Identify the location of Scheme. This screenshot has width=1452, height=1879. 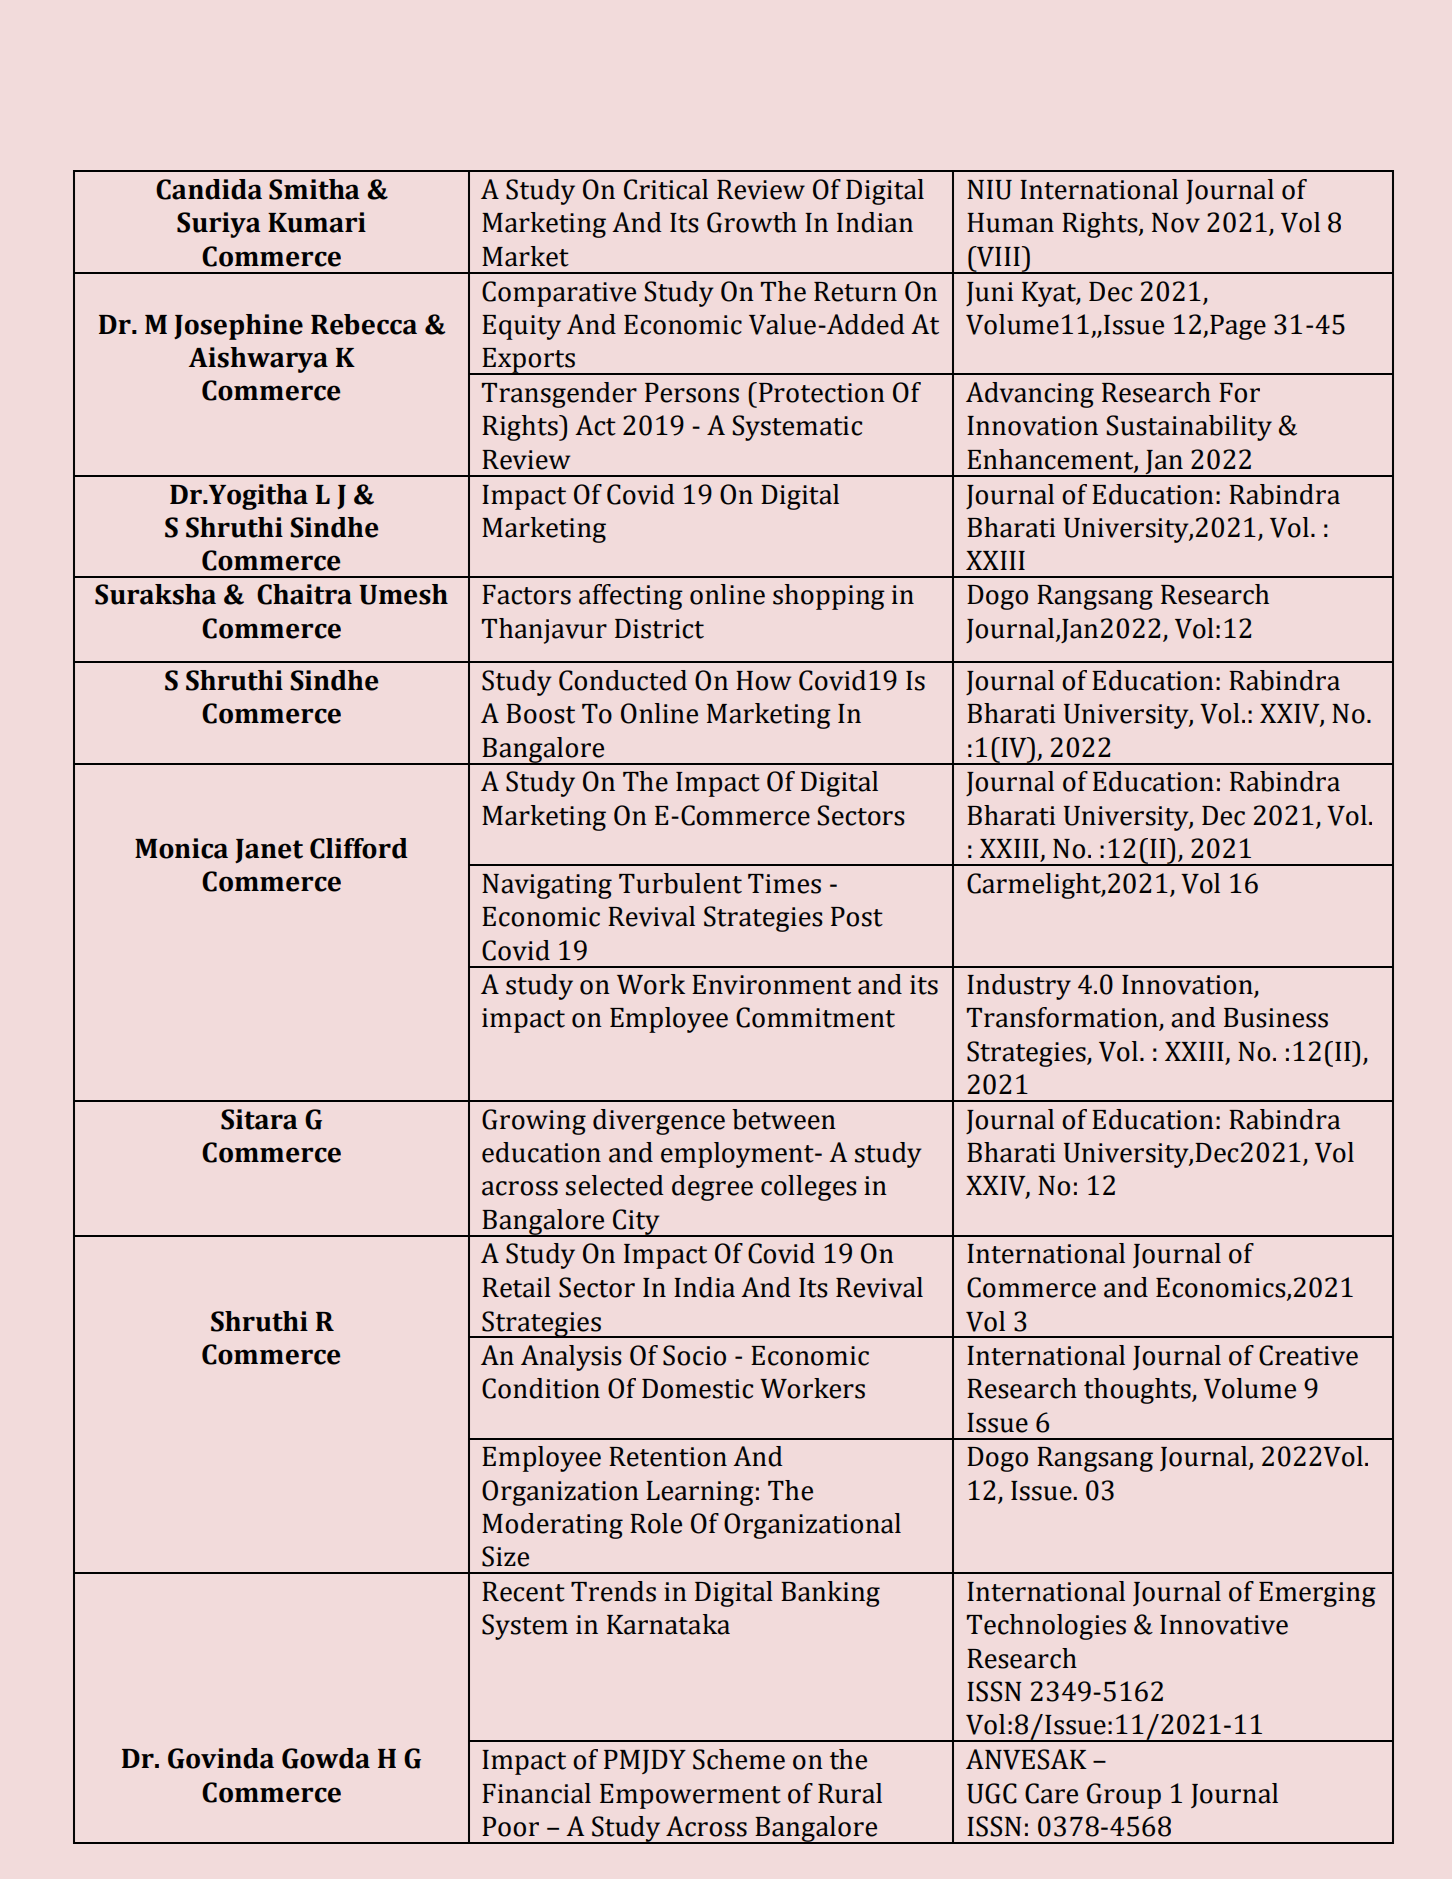
(739, 1759).
